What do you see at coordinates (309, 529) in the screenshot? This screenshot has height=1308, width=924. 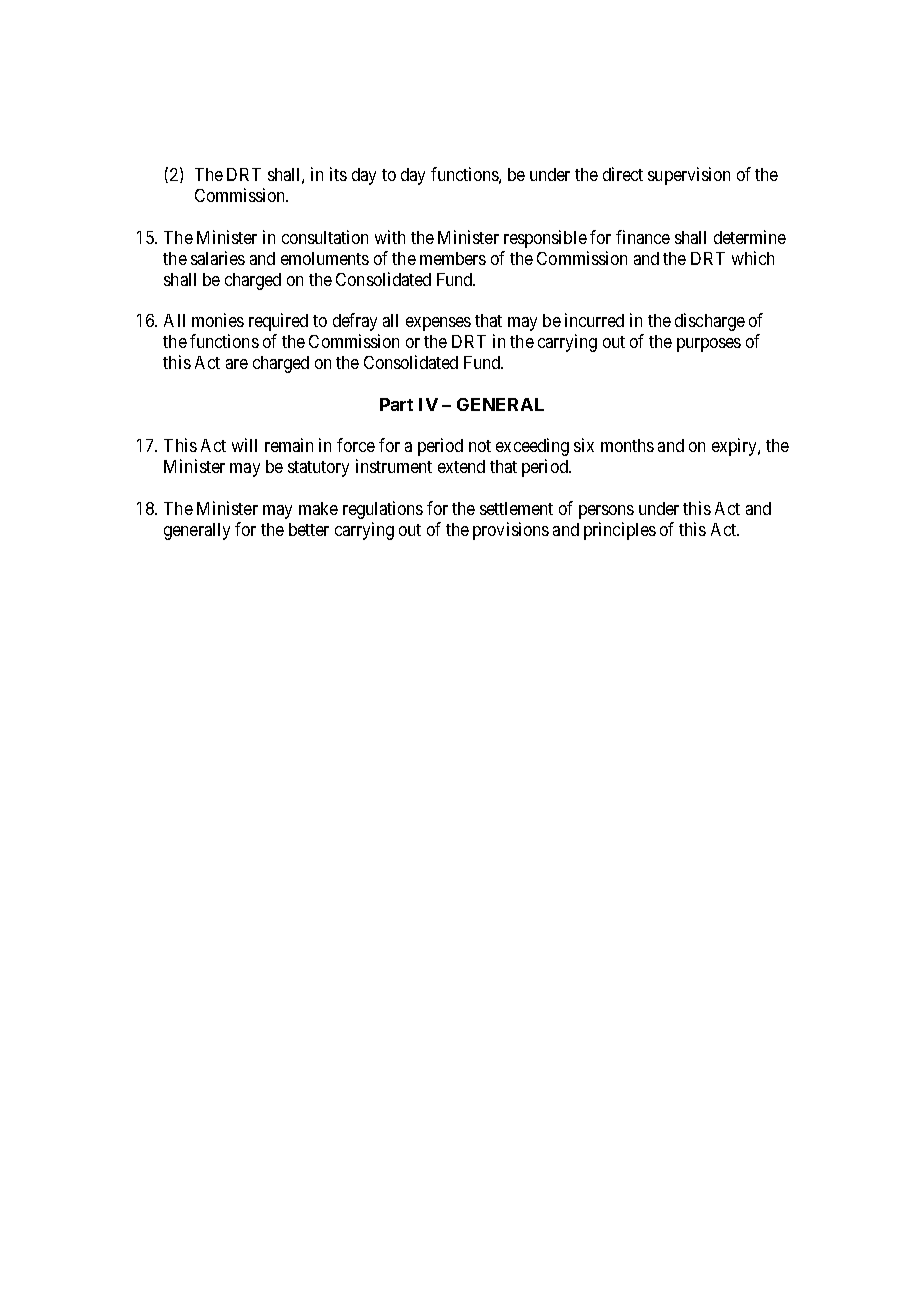 I see `better` at bounding box center [309, 529].
